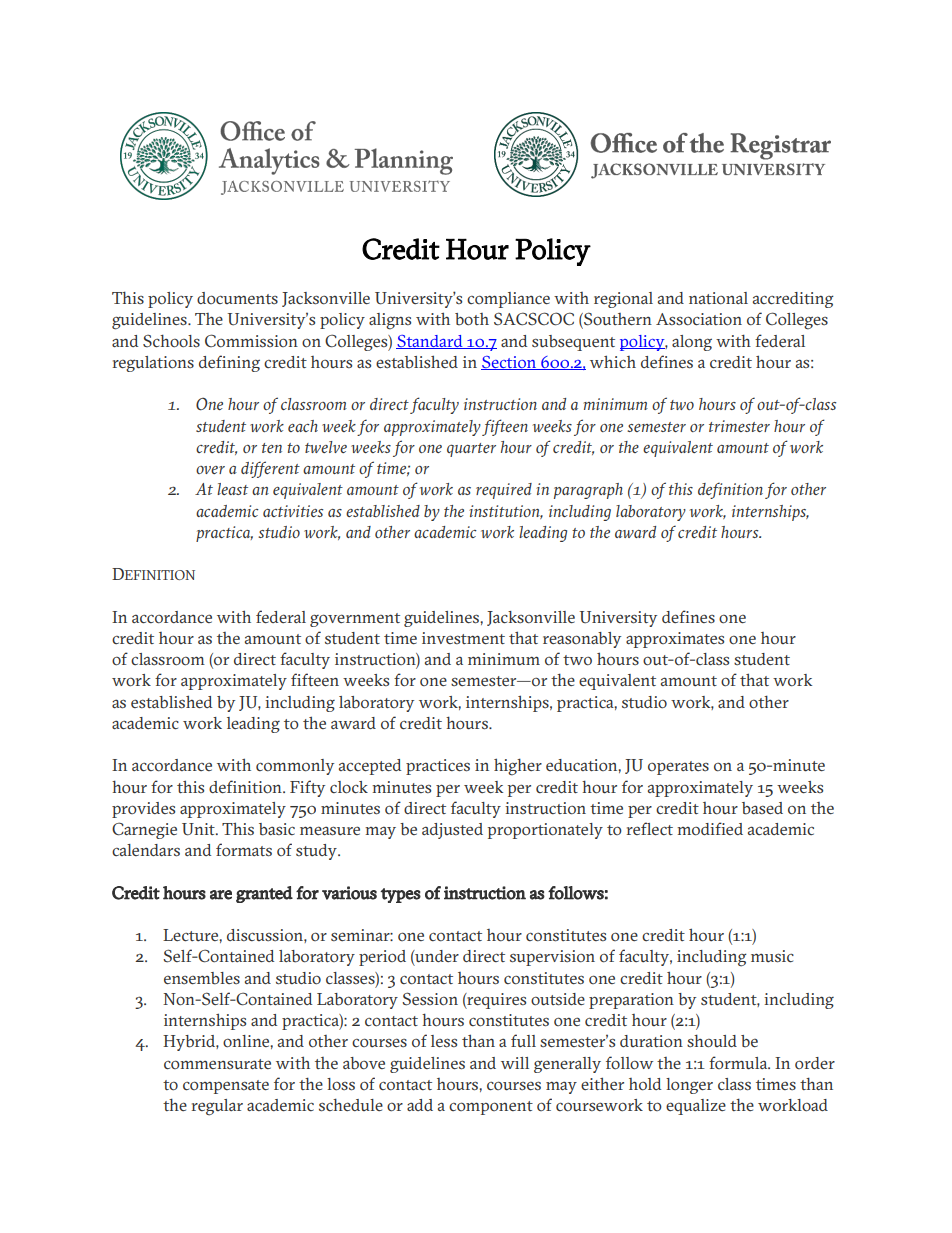 Image resolution: width=952 pixels, height=1233 pixels. I want to click on commonly, so click(295, 767).
